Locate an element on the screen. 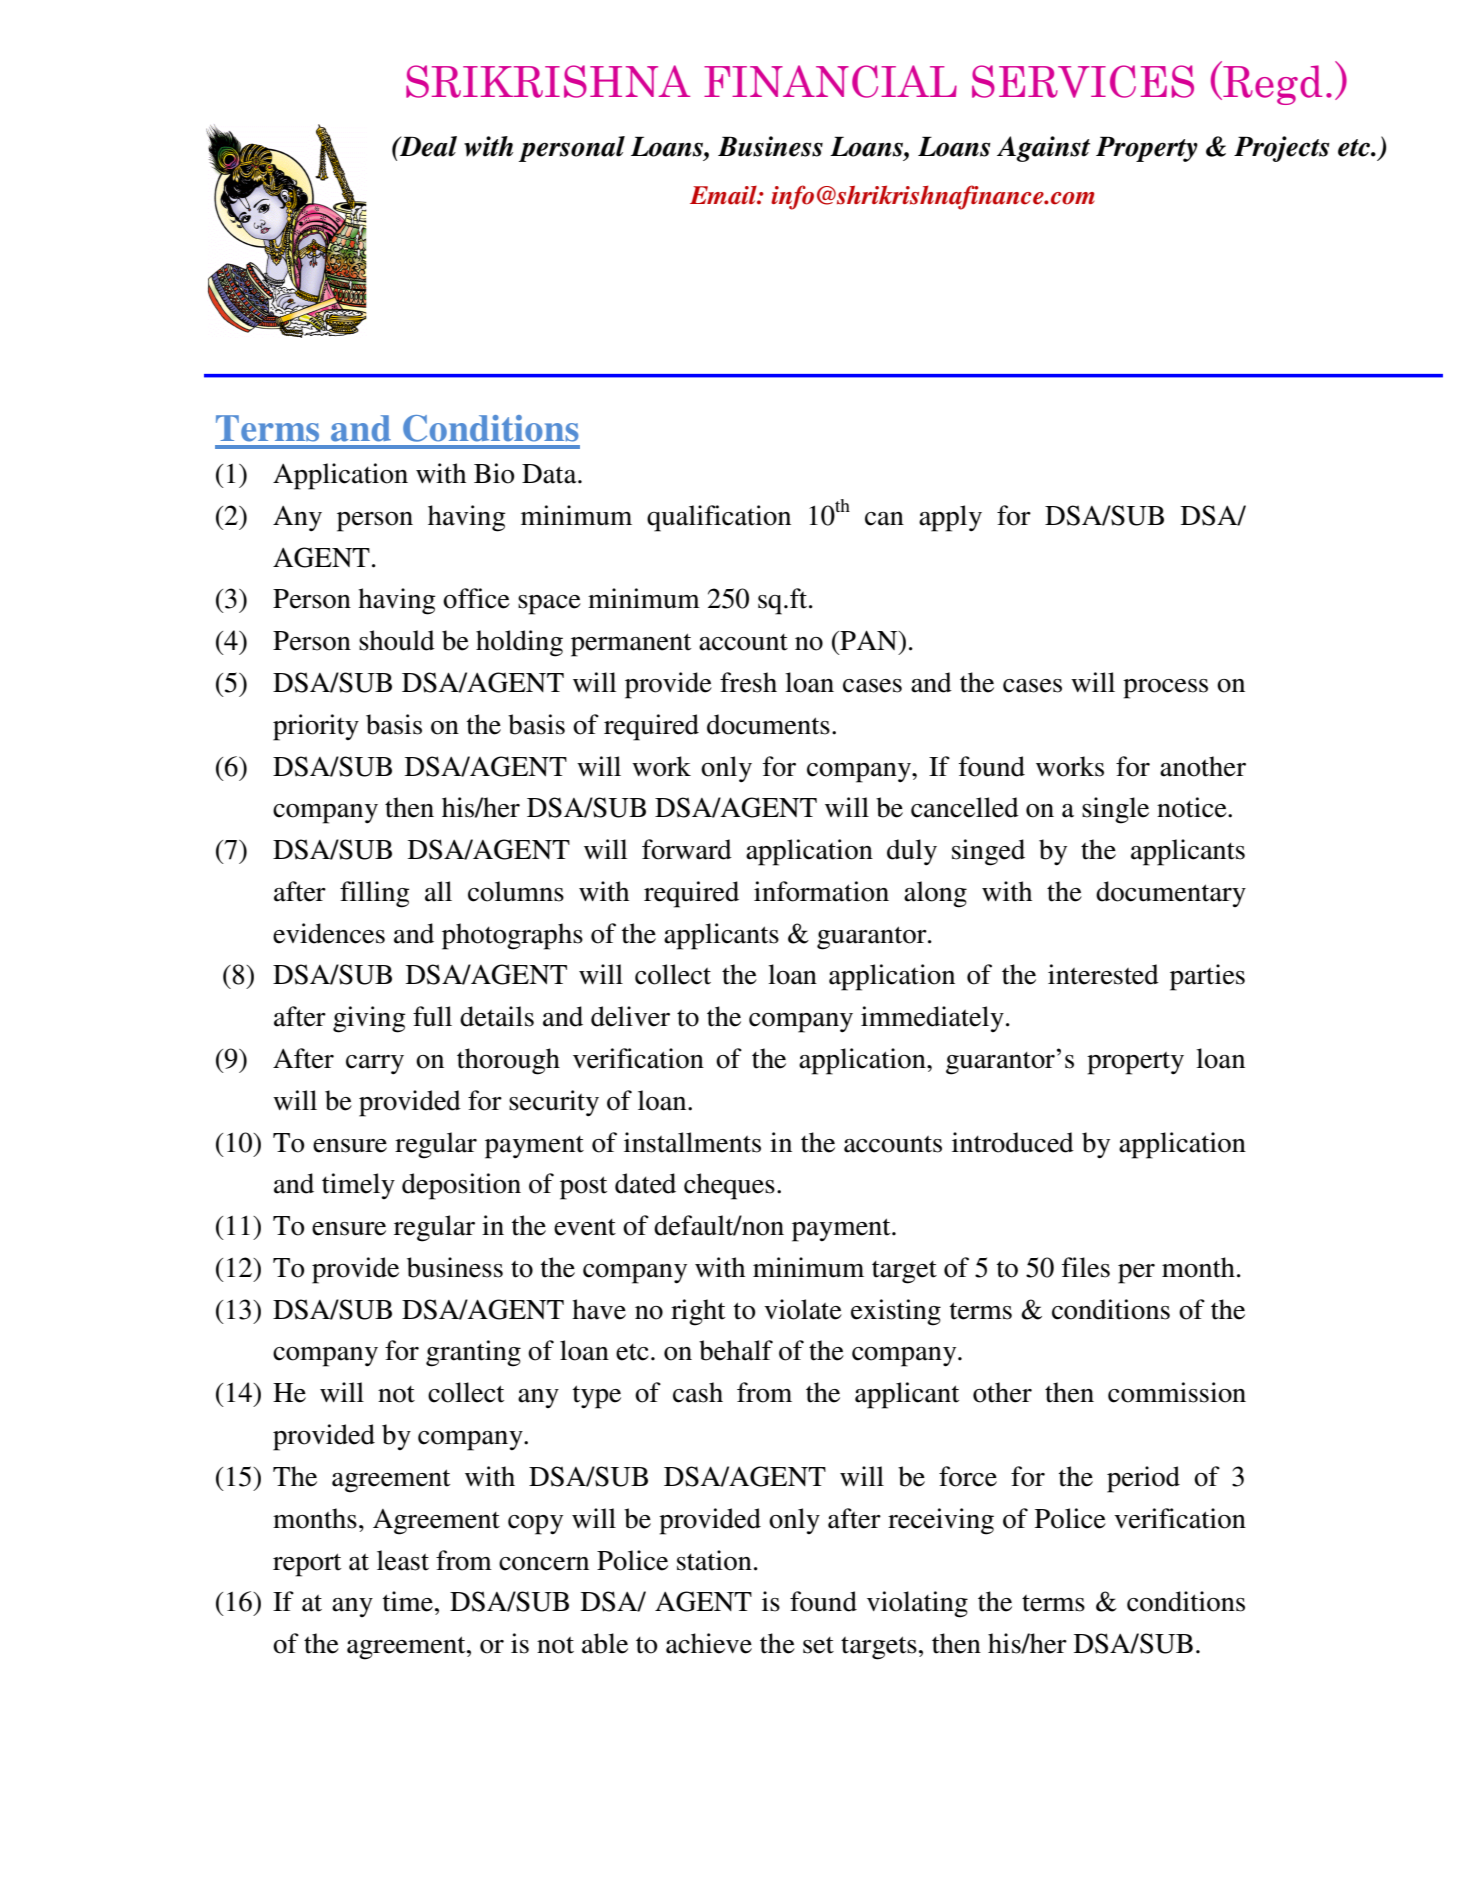 The height and width of the screenshot is (1891, 1461). should is located at coordinates (397, 640).
